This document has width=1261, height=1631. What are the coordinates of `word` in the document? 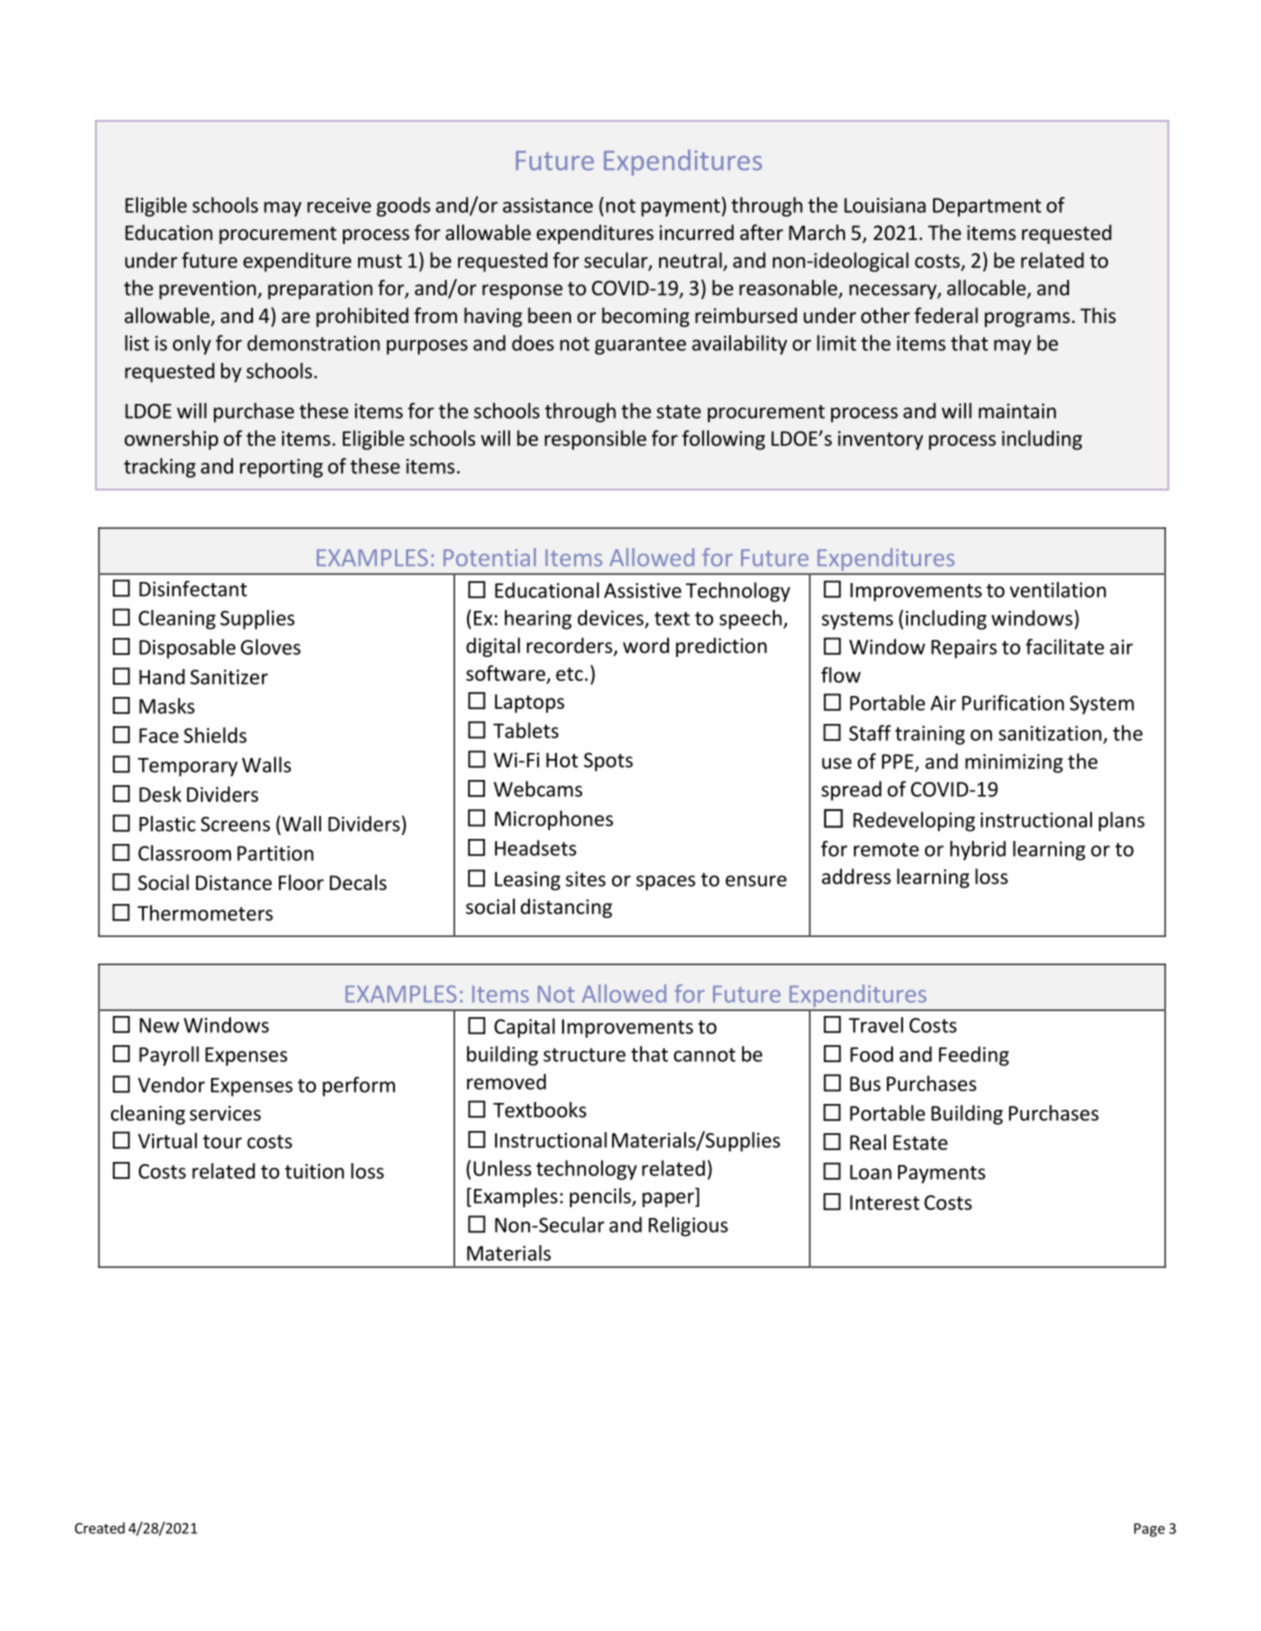 It's located at (646, 645).
